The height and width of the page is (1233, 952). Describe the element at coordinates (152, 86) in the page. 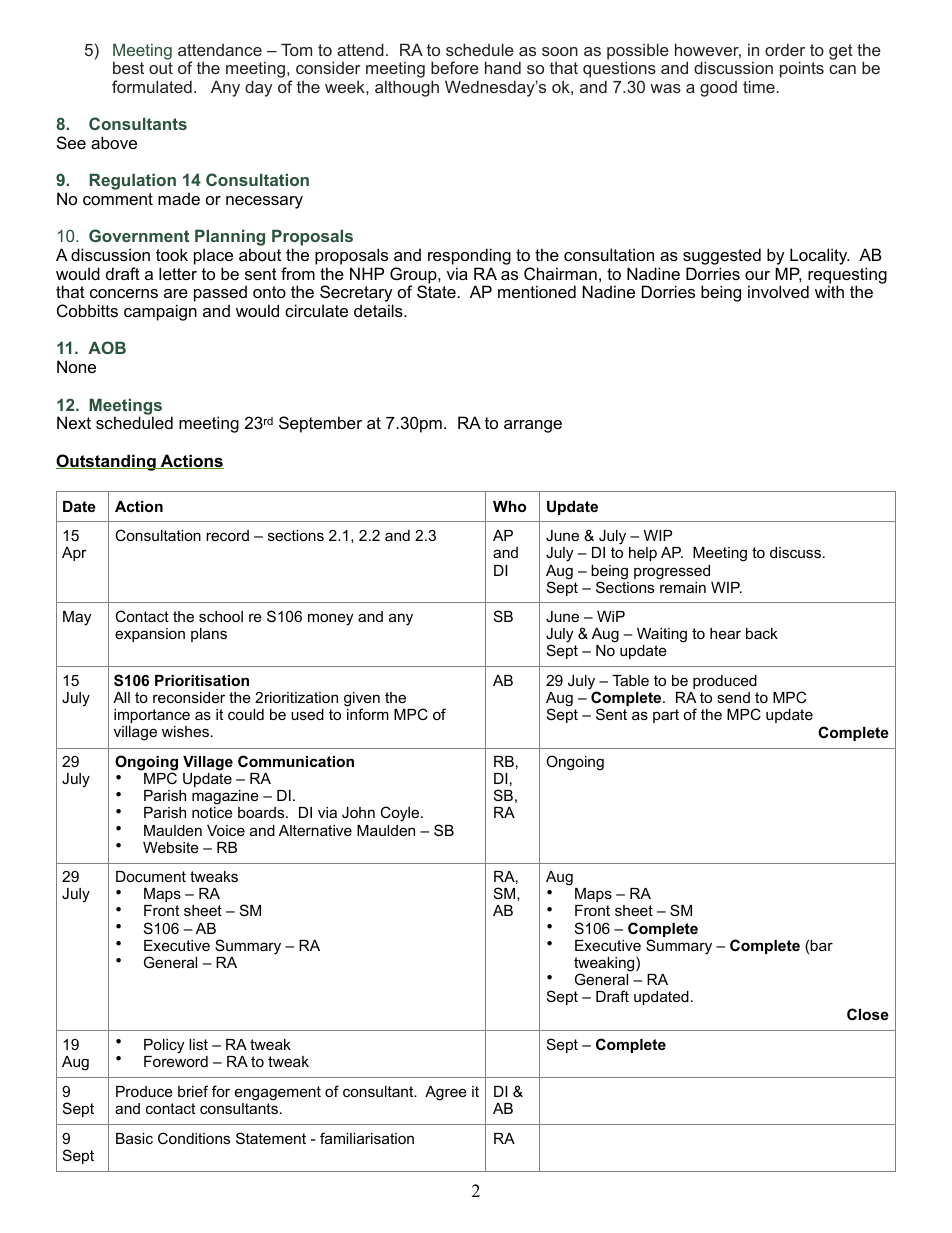

I see `formulated` at that location.
